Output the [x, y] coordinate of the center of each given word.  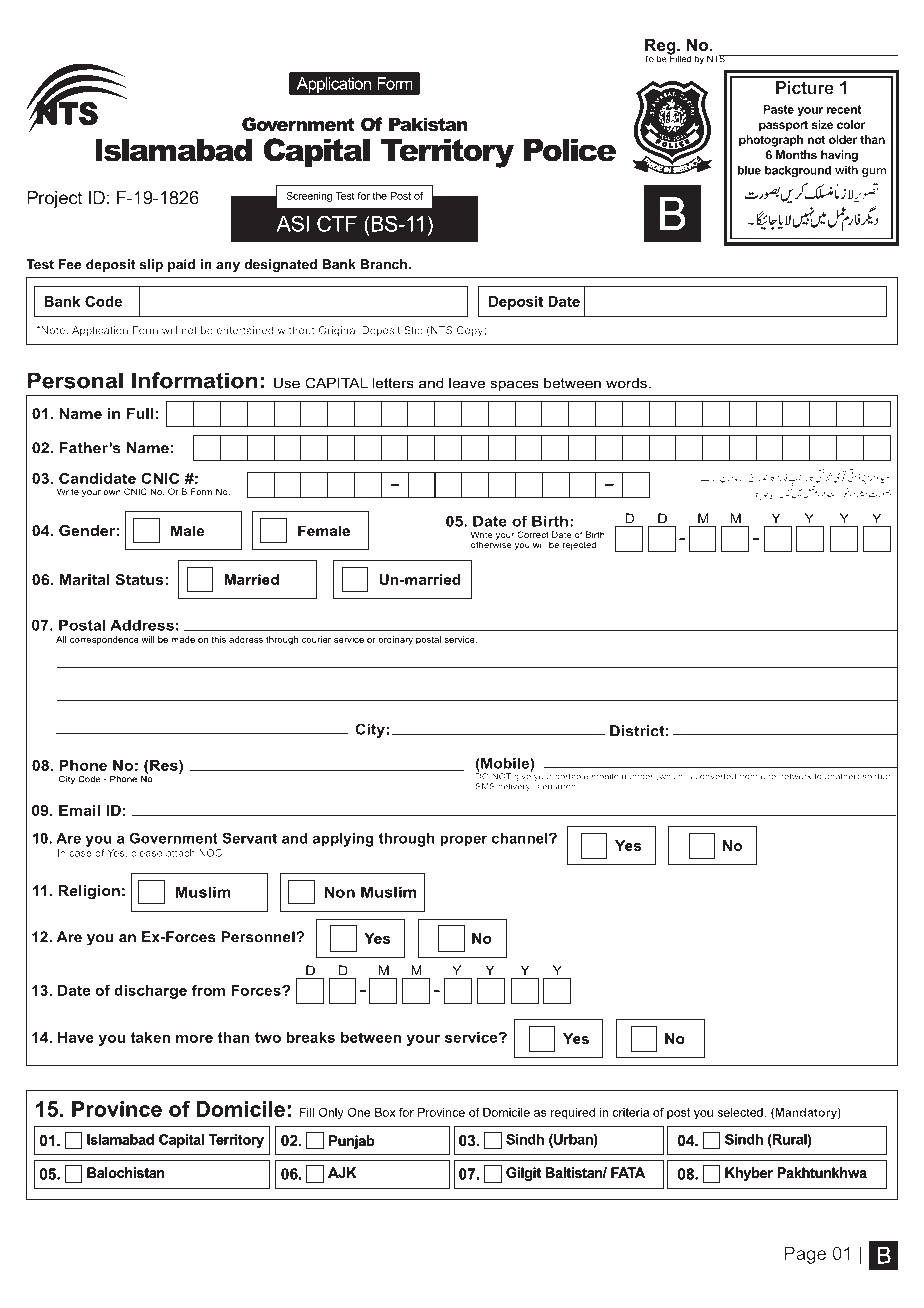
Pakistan [428, 124]
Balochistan [126, 1172]
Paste [778, 109]
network [795, 776]
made [183, 639]
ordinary [395, 640]
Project [54, 199]
